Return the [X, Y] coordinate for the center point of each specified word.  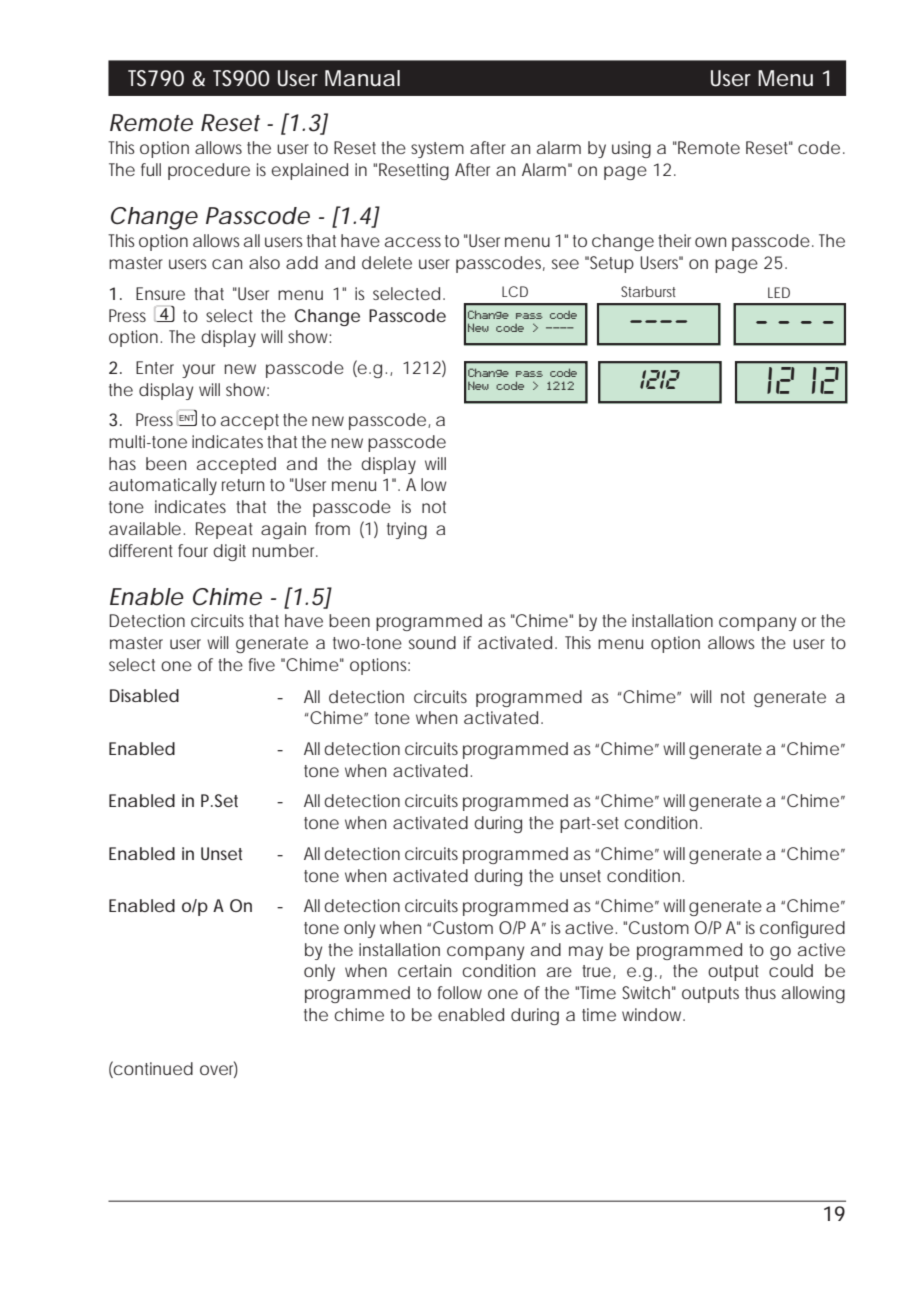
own [710, 242]
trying [407, 530]
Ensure [160, 293]
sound [432, 642]
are [559, 972]
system [437, 150]
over [219, 1070]
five [262, 664]
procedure [209, 171]
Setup [612, 264]
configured [802, 929]
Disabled [144, 695]
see [565, 264]
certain [424, 970]
